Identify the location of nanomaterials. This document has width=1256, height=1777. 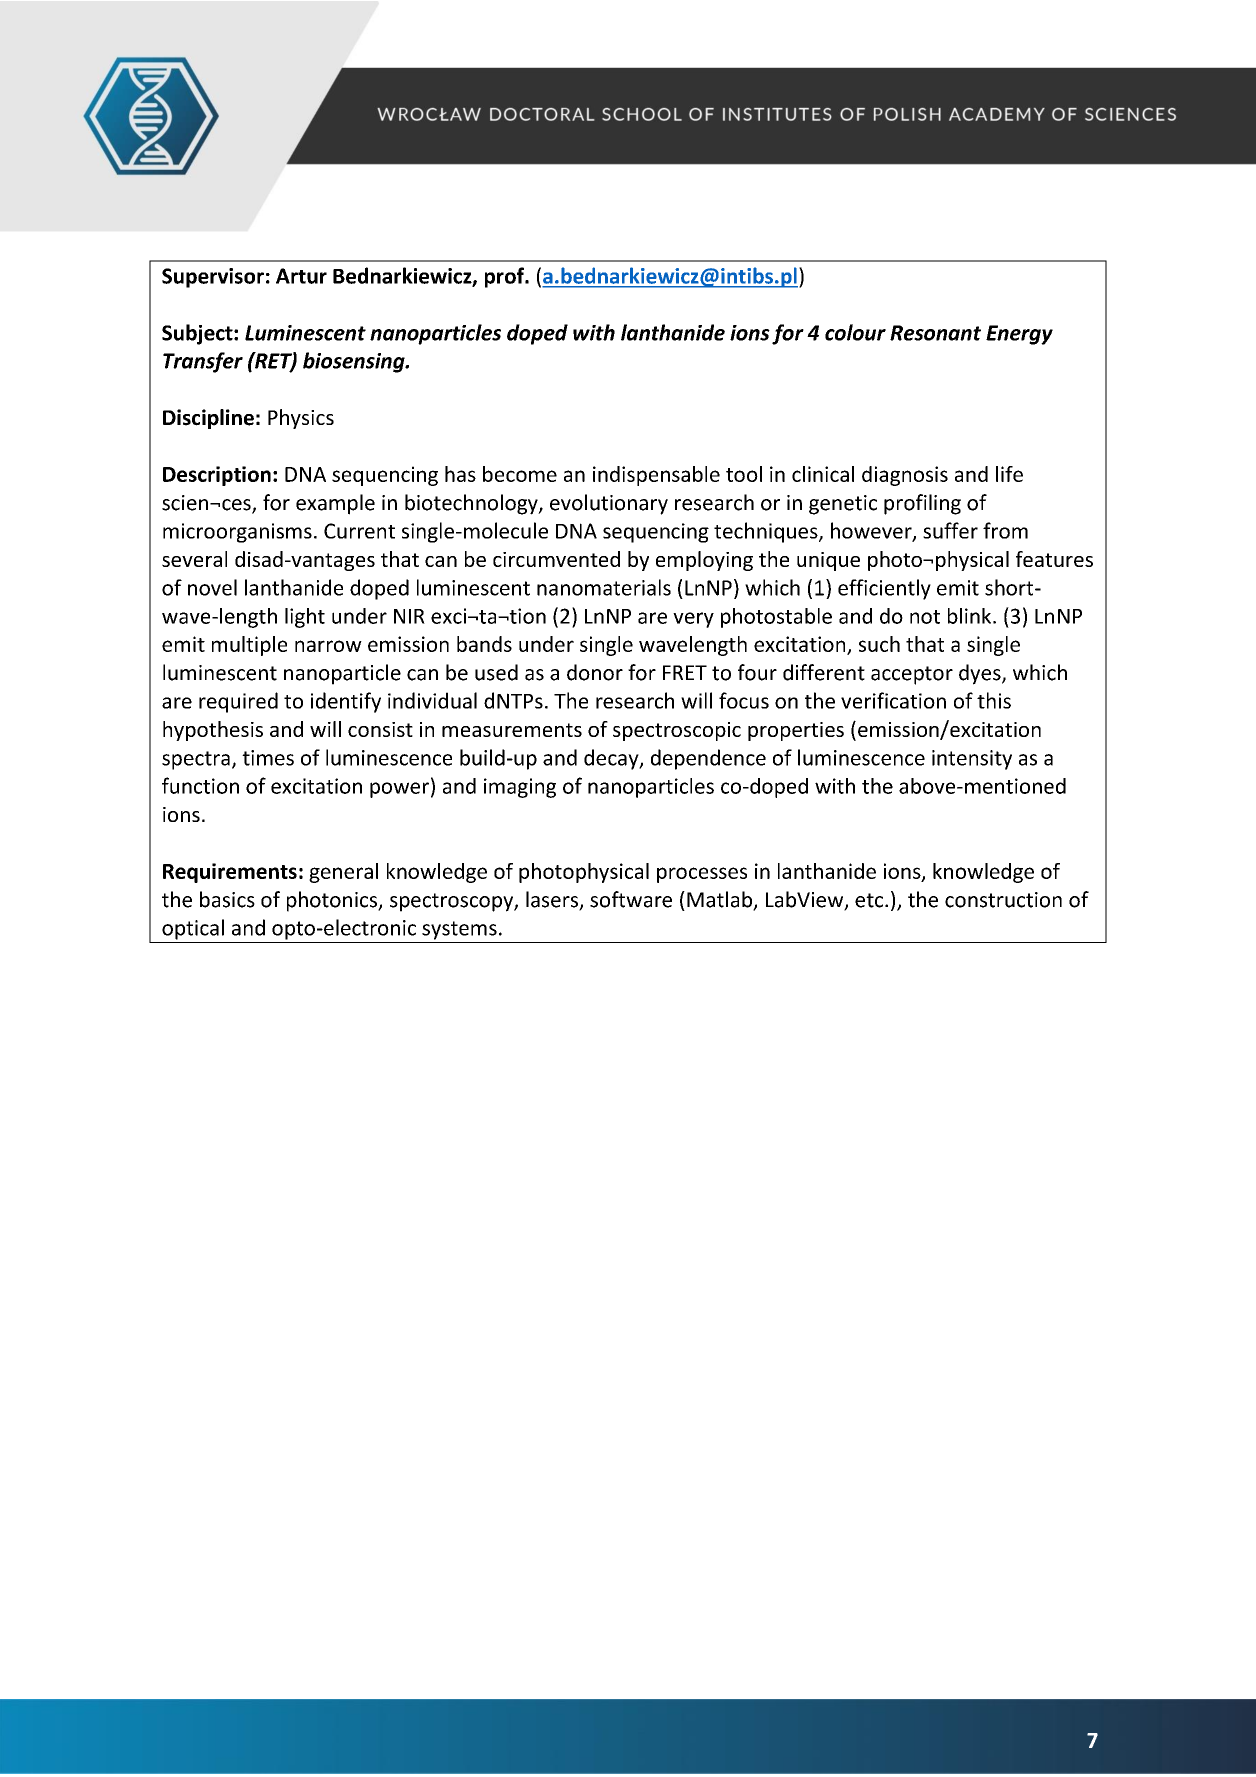
(604, 587).
